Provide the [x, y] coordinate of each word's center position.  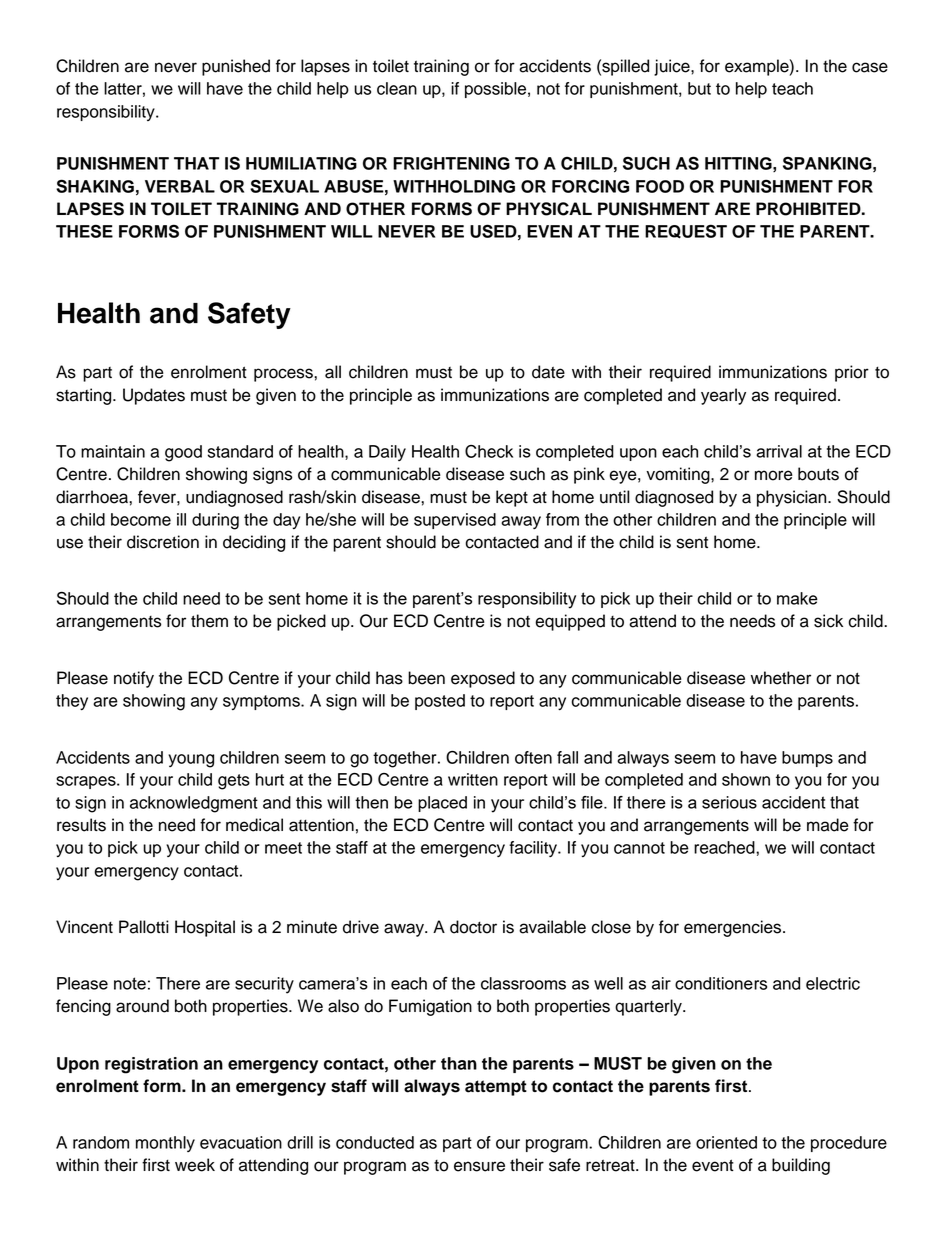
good [183, 453]
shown [746, 779]
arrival [779, 451]
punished [236, 67]
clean [397, 88]
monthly [165, 1144]
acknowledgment [194, 804]
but [699, 88]
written [473, 779]
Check [489, 451]
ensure [479, 1166]
